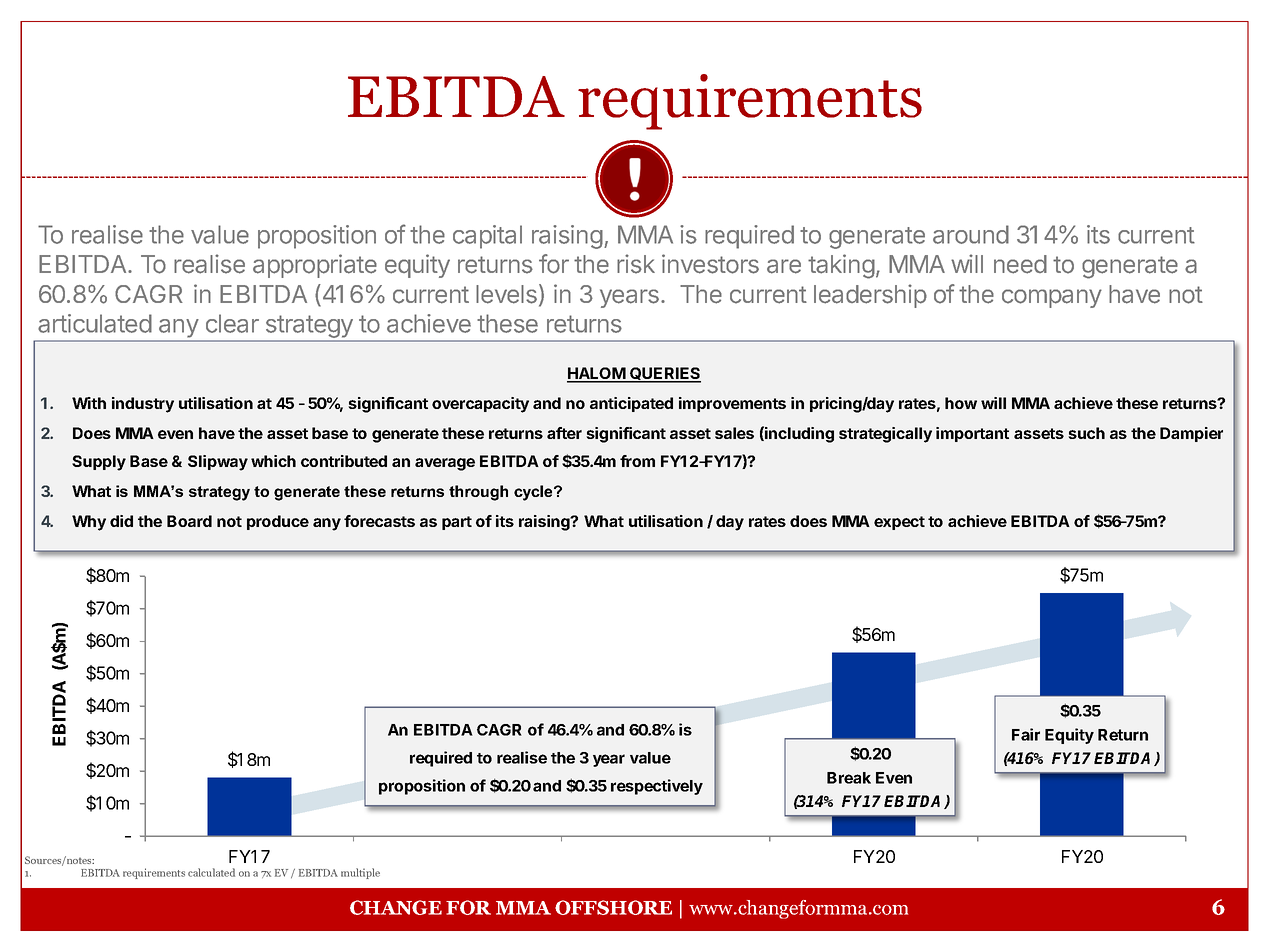  What do you see at coordinates (457, 523) in the screenshot?
I see `part` at bounding box center [457, 523].
